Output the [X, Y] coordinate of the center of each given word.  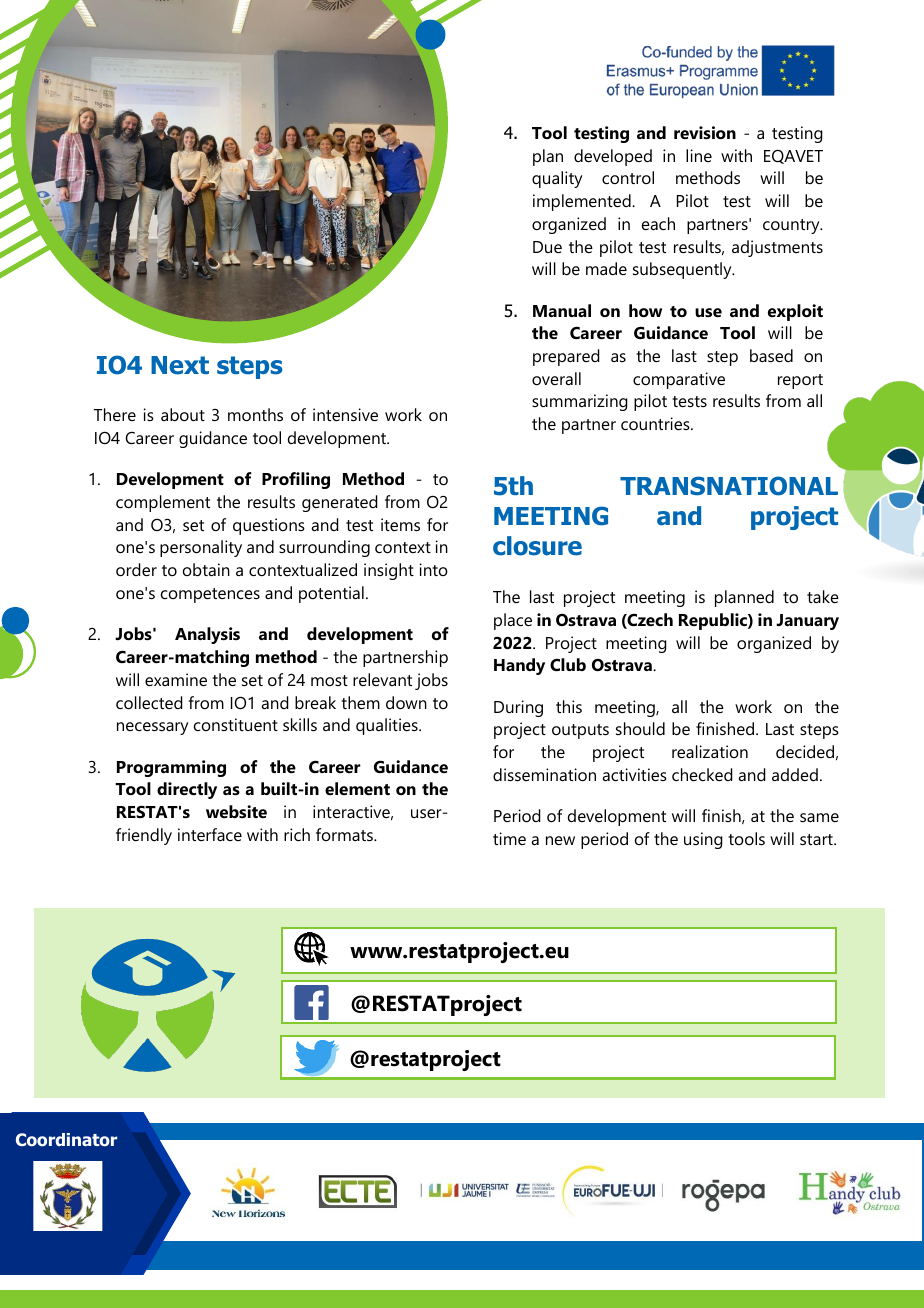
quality [557, 179]
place [513, 621]
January [807, 622]
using [703, 840]
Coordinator [66, 1140]
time [509, 838]
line [699, 155]
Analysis [207, 635]
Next [180, 365]
